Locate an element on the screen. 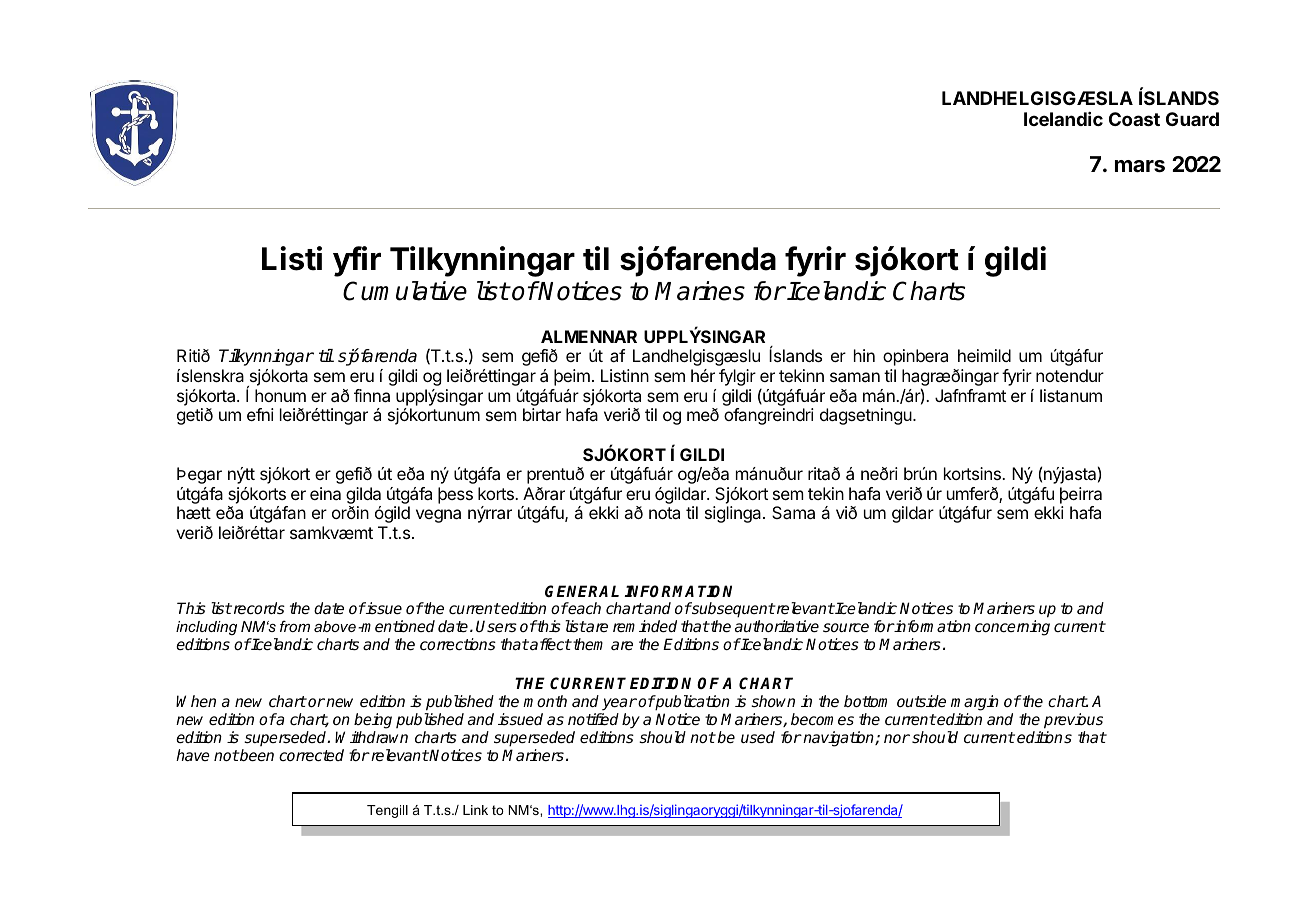 Image resolution: width=1308 pixels, height=924 pixels. hin is located at coordinates (864, 355).
